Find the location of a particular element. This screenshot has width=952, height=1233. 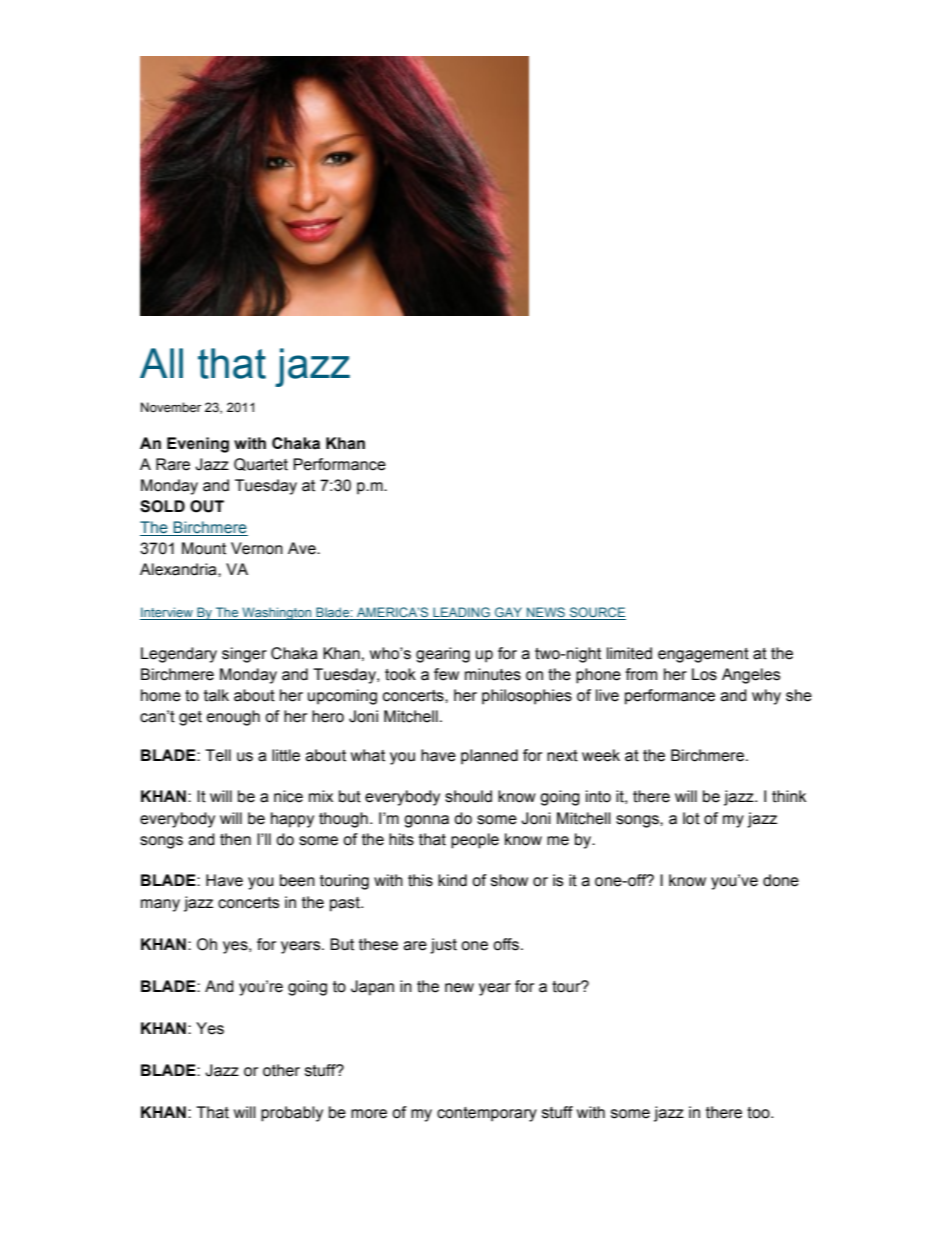

more is located at coordinates (369, 1114).
